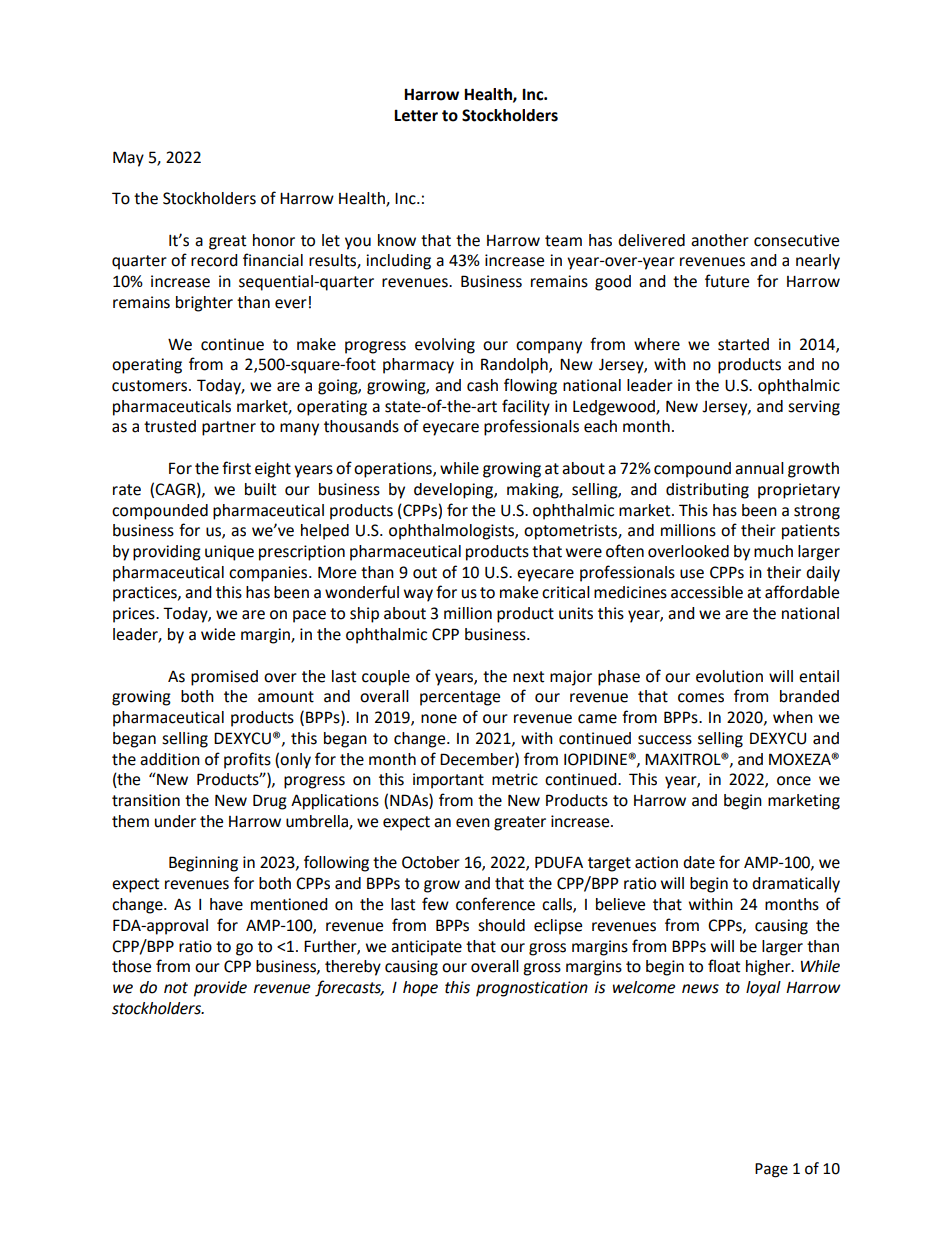 The height and width of the screenshot is (1233, 952). What do you see at coordinates (759, 468) in the screenshot?
I see `annual` at bounding box center [759, 468].
